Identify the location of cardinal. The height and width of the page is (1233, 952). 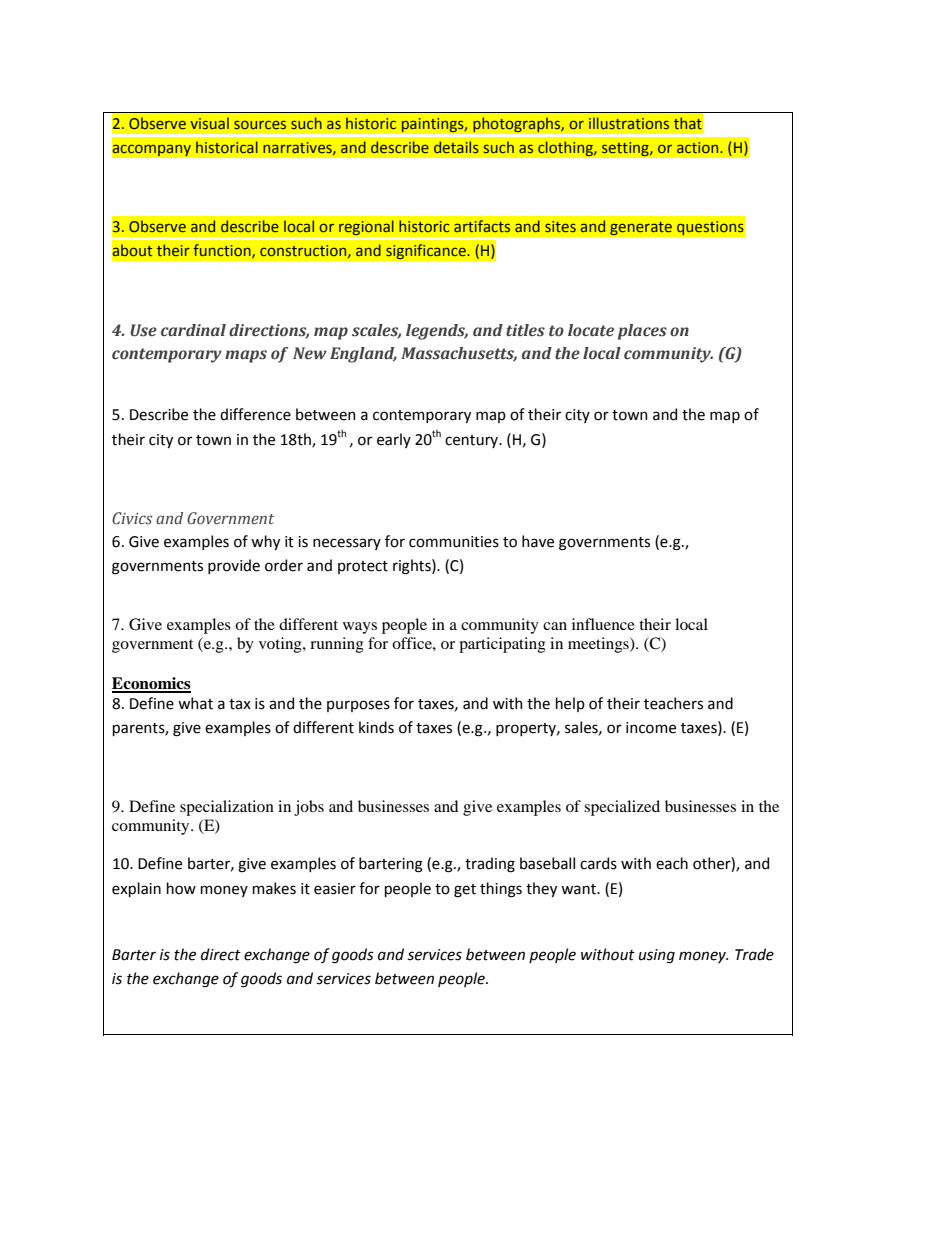
(193, 330).
